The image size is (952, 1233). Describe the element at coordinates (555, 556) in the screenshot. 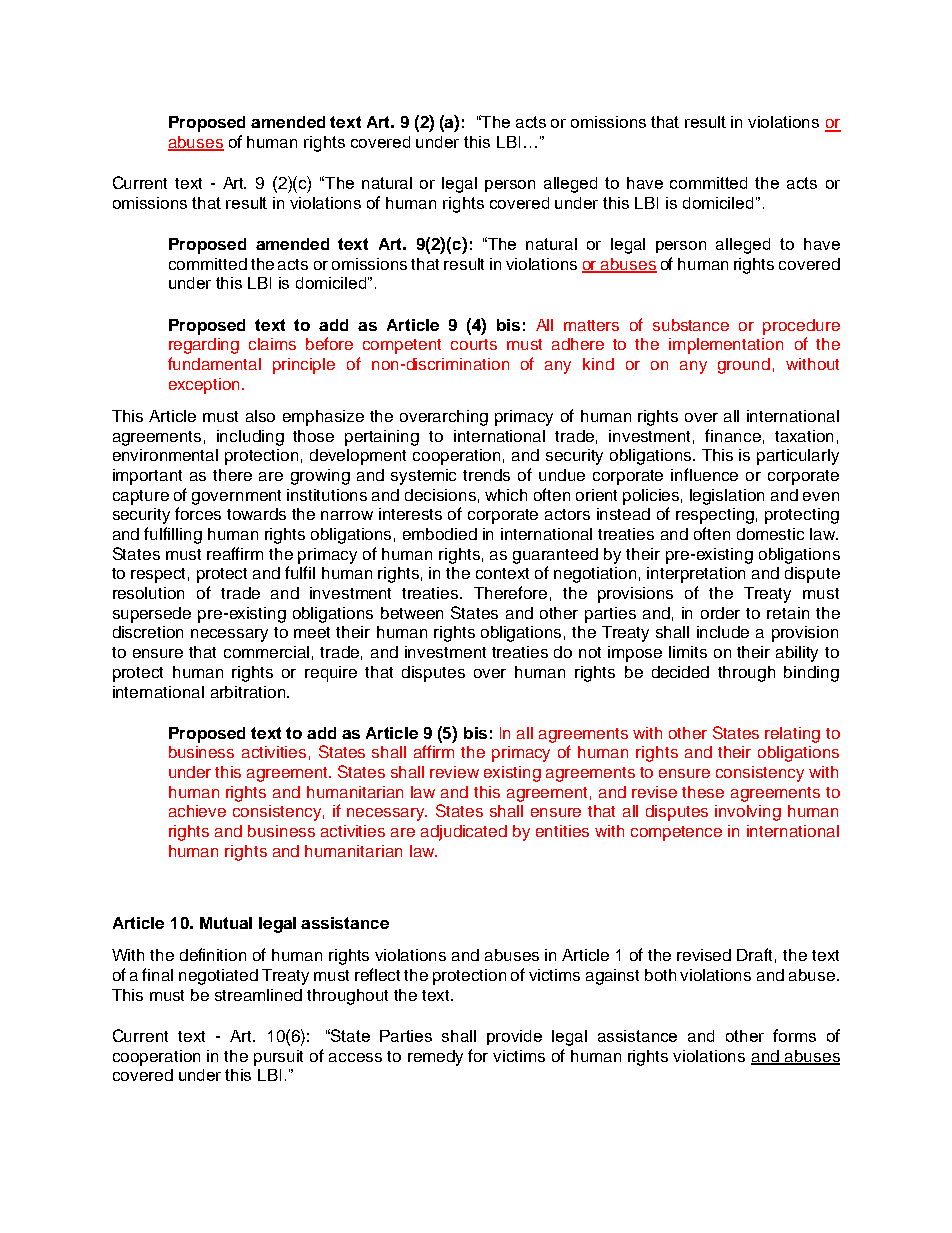

I see `guaranteed` at that location.
